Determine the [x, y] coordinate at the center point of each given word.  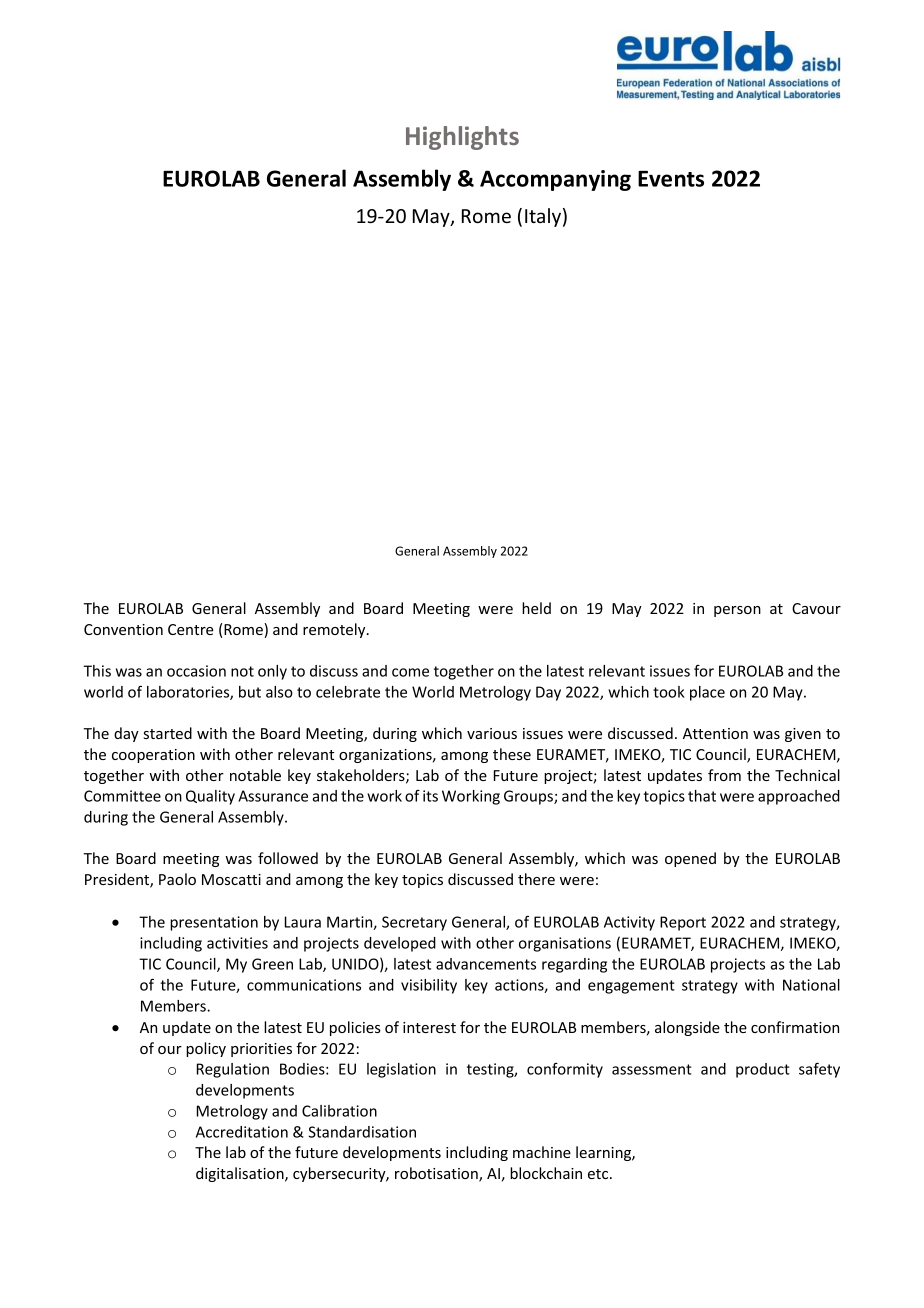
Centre [191, 629]
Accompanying [555, 180]
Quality [210, 797]
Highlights [462, 138]
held [536, 608]
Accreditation [242, 1132]
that [702, 796]
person [737, 611]
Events [671, 179]
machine [542, 1152]
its [430, 796]
